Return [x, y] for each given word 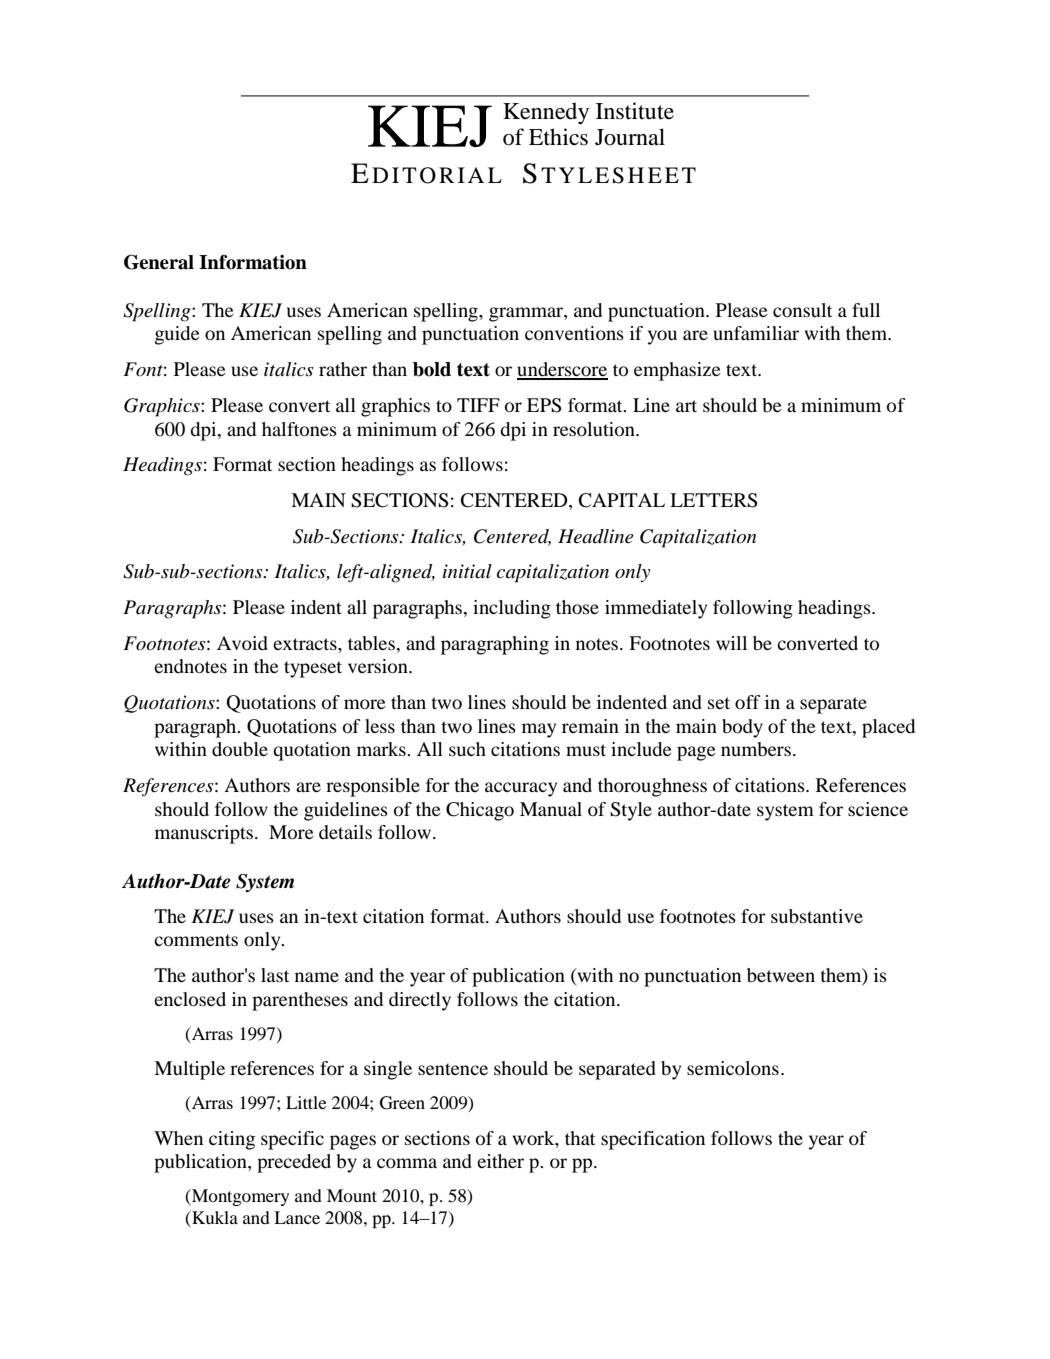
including [512, 609]
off [748, 702]
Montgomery [239, 1197]
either [500, 1161]
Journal [630, 137]
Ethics [558, 137]
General [159, 262]
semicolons [733, 1068]
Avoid [242, 643]
